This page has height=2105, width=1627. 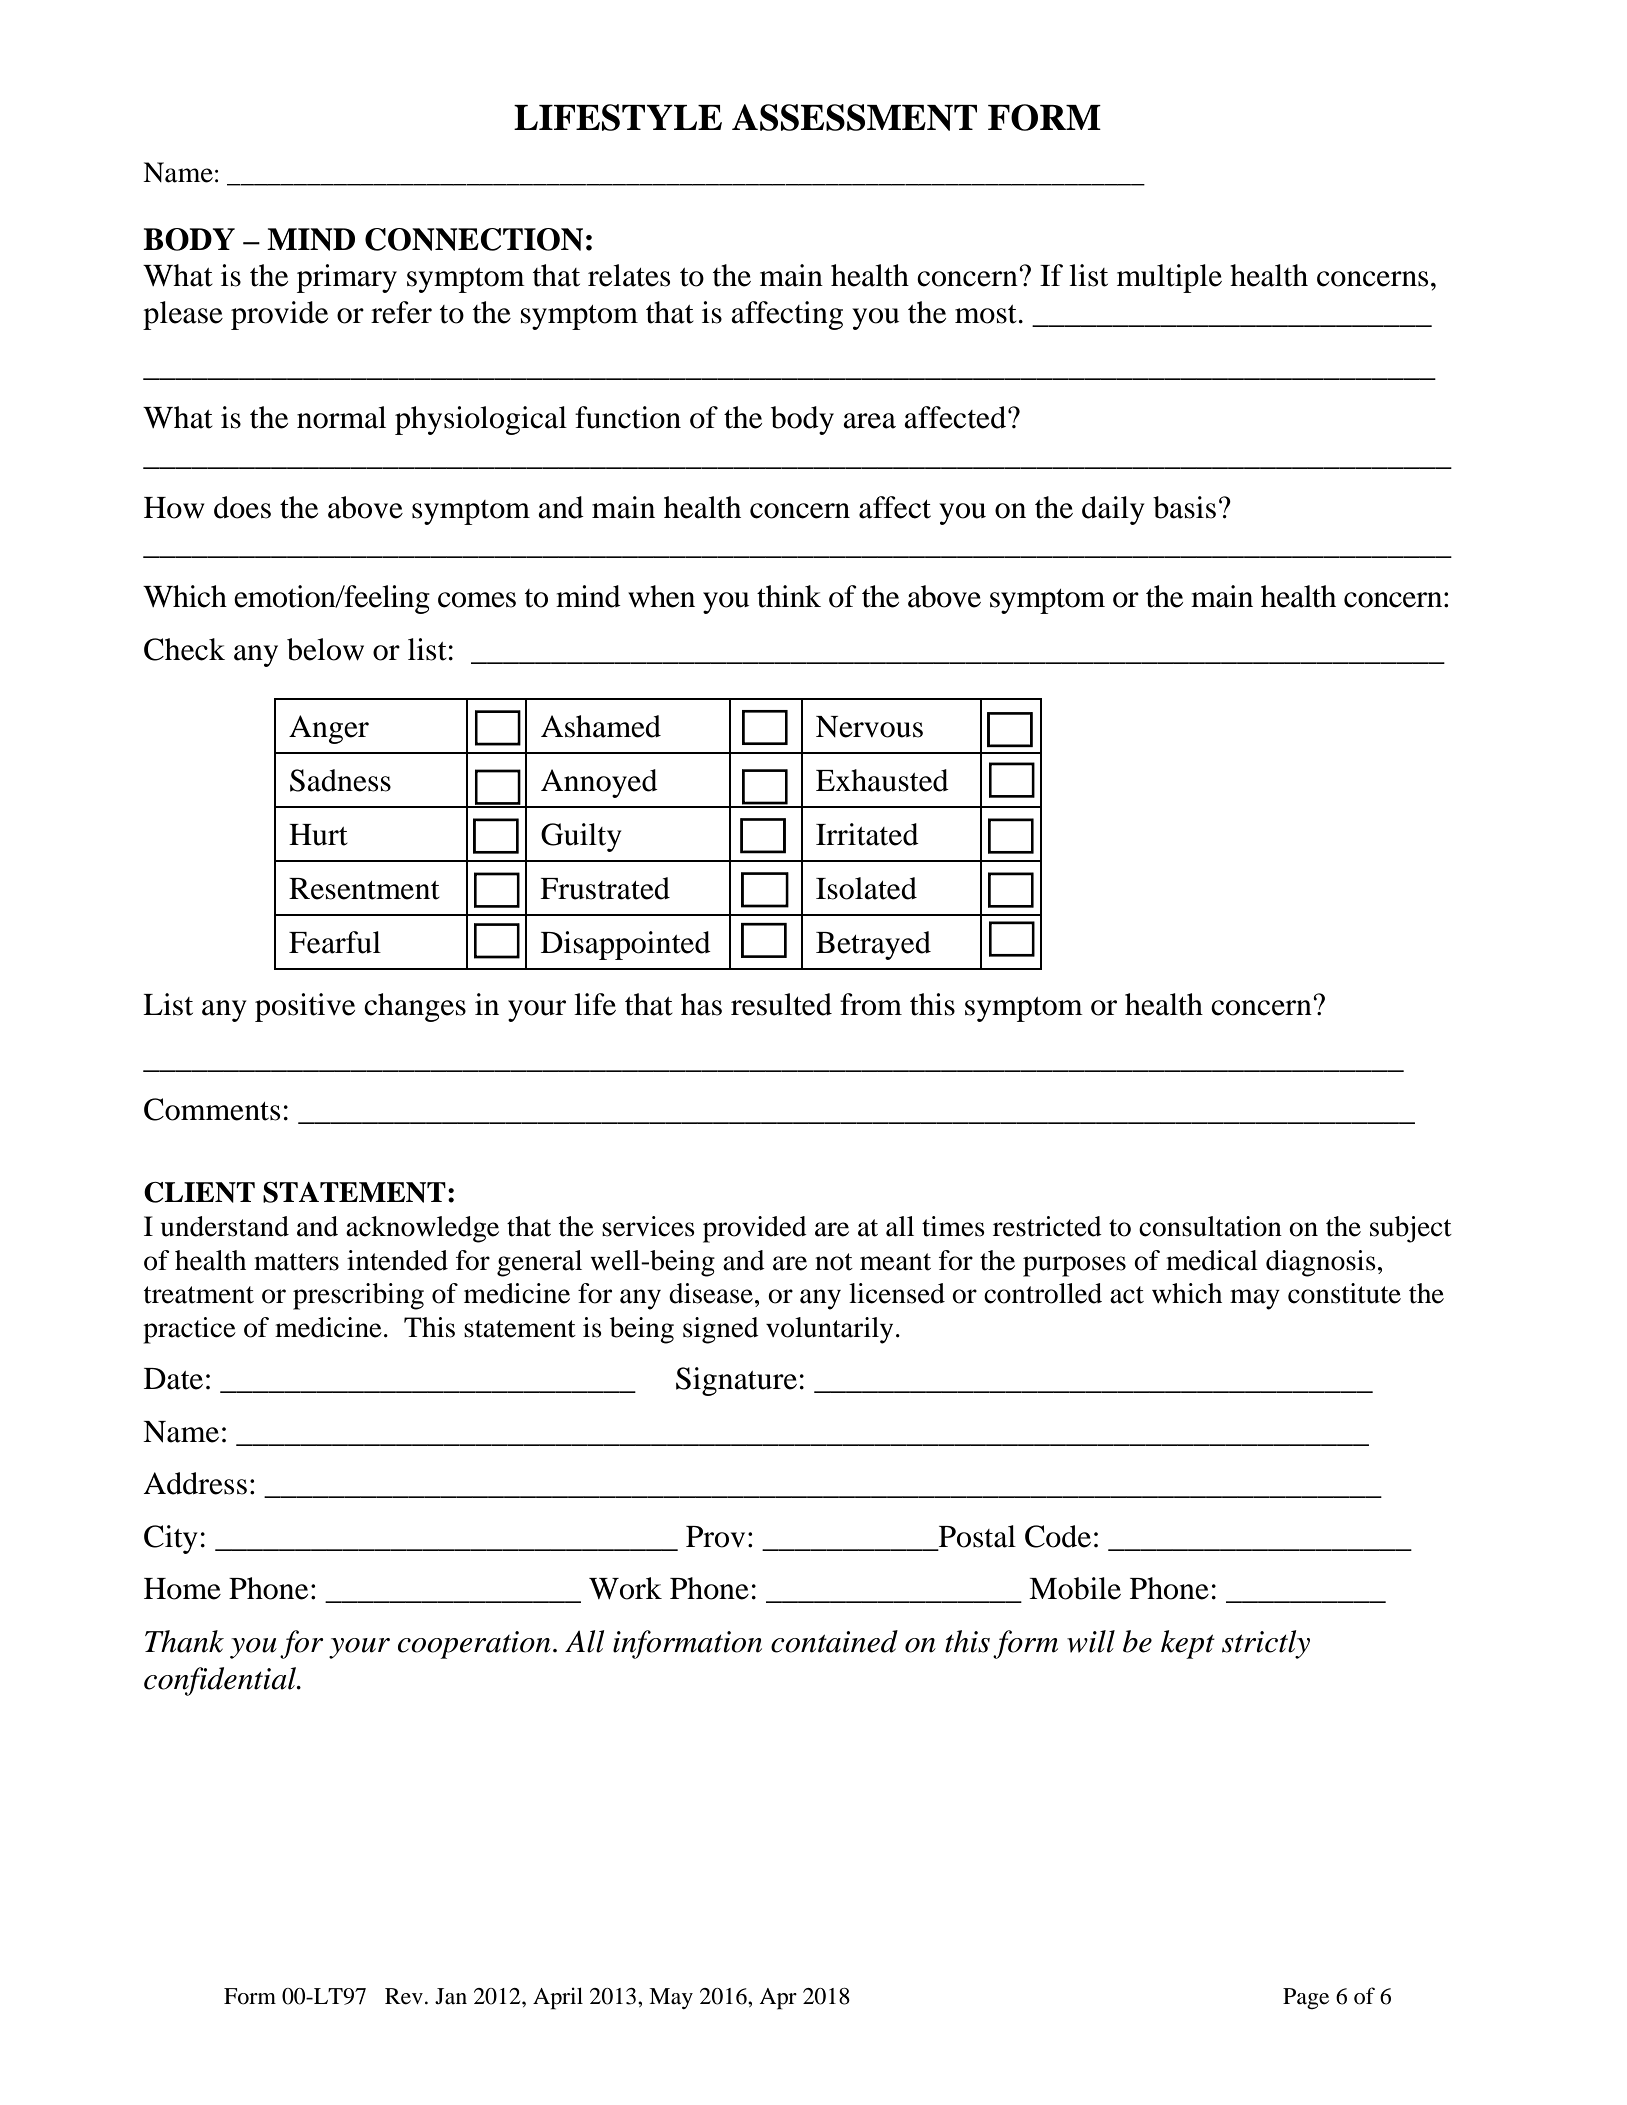 I want to click on strictly, so click(x=1266, y=1644).
